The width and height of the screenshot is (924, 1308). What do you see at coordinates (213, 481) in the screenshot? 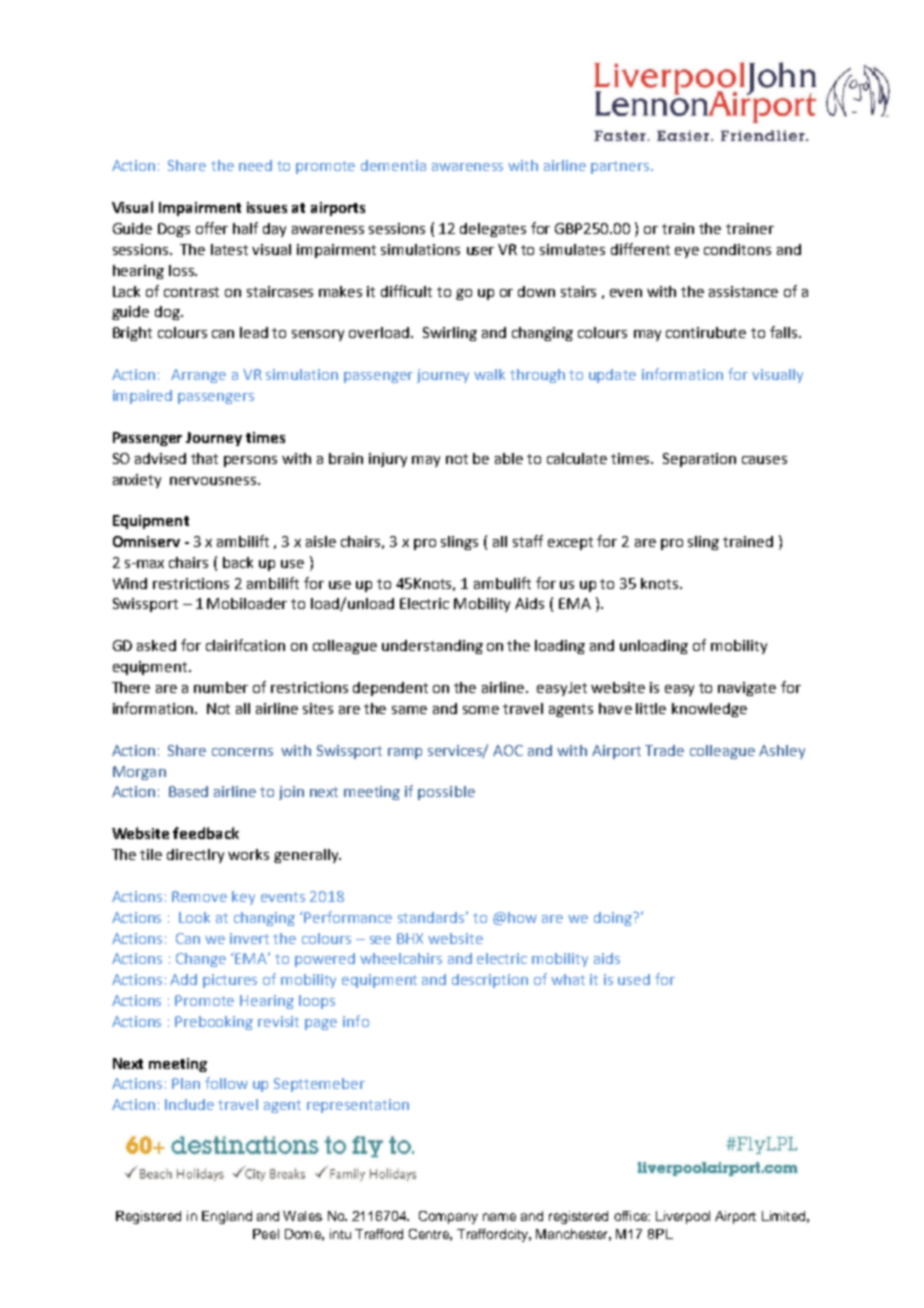
I see `nervousness` at bounding box center [213, 481].
